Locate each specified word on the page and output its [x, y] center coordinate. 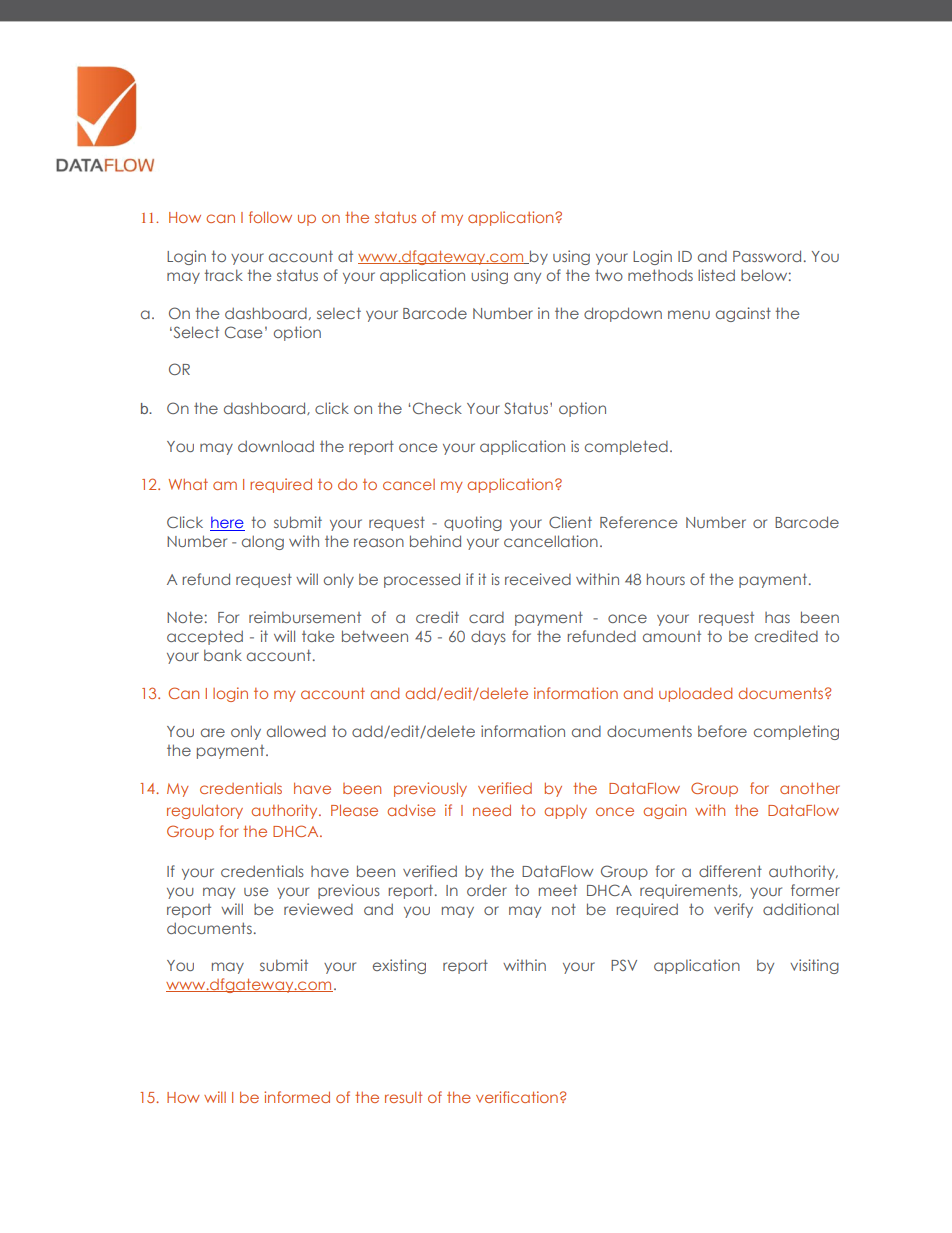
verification [517, 1097]
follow [270, 217]
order [487, 890]
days [488, 637]
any [527, 278]
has [777, 617]
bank [223, 655]
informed [297, 1097]
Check [437, 408]
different [730, 871]
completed [626, 447]
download [276, 446]
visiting [814, 966]
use [256, 891]
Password [767, 256]
